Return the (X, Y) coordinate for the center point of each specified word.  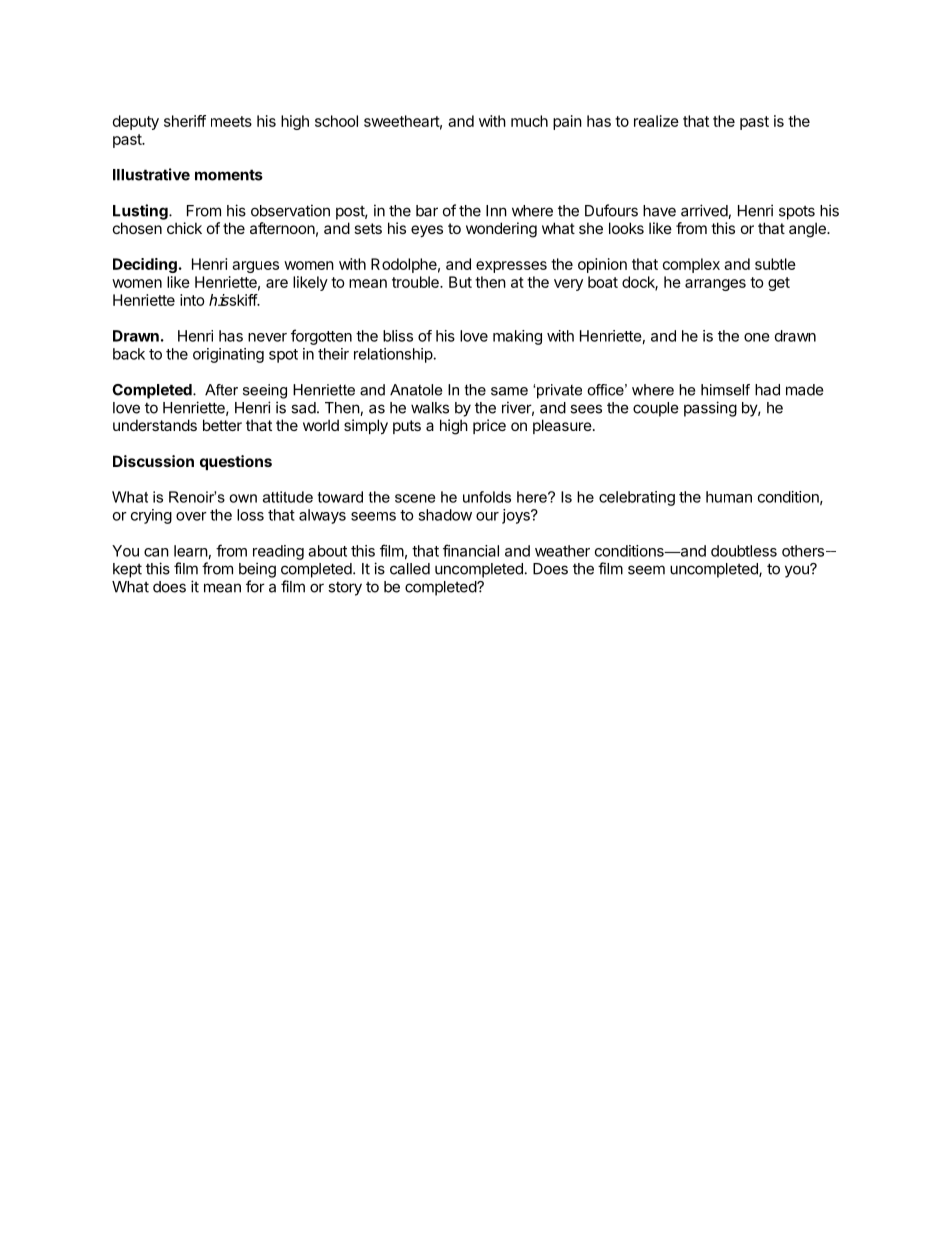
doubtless (744, 551)
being (257, 570)
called (410, 569)
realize (656, 121)
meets (231, 121)
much (529, 121)
